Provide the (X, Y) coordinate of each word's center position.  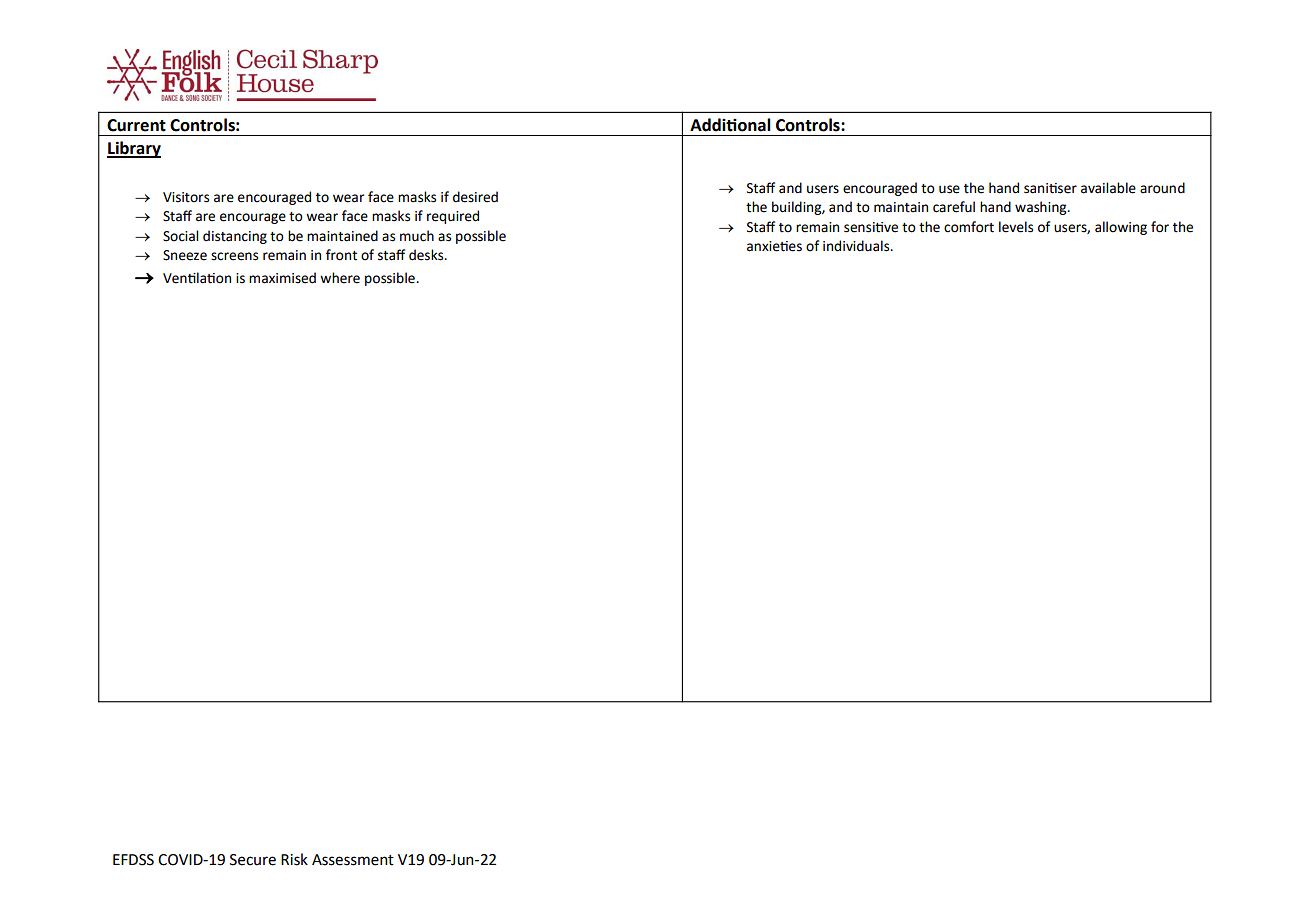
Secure (253, 860)
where (340, 278)
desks (427, 255)
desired (475, 197)
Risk (294, 859)
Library (134, 149)
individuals (857, 246)
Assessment (353, 860)
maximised (282, 278)
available (1108, 188)
